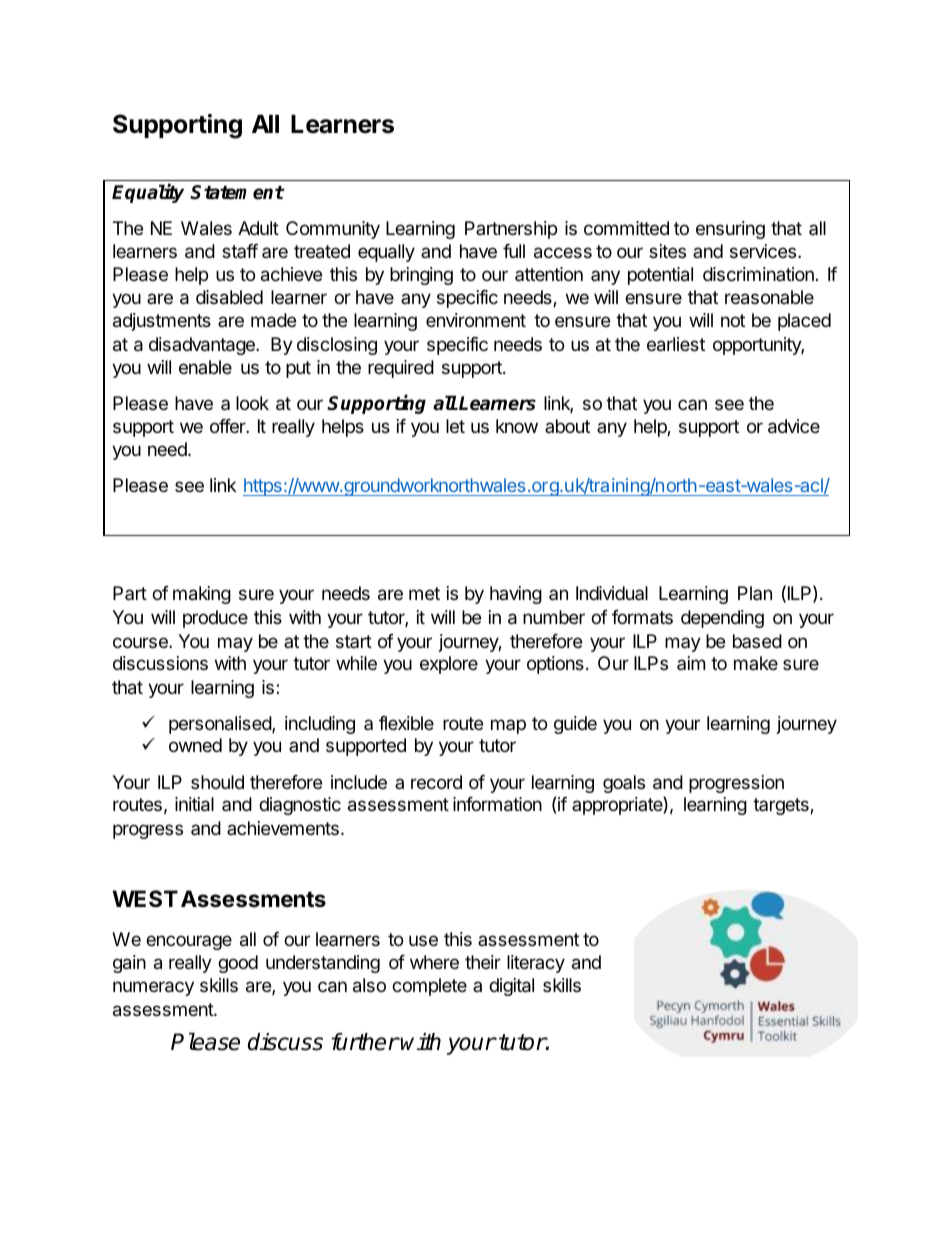 Image resolution: width=952 pixels, height=1233 pixels. What do you see at coordinates (215, 619) in the screenshot?
I see `produce` at bounding box center [215, 619].
